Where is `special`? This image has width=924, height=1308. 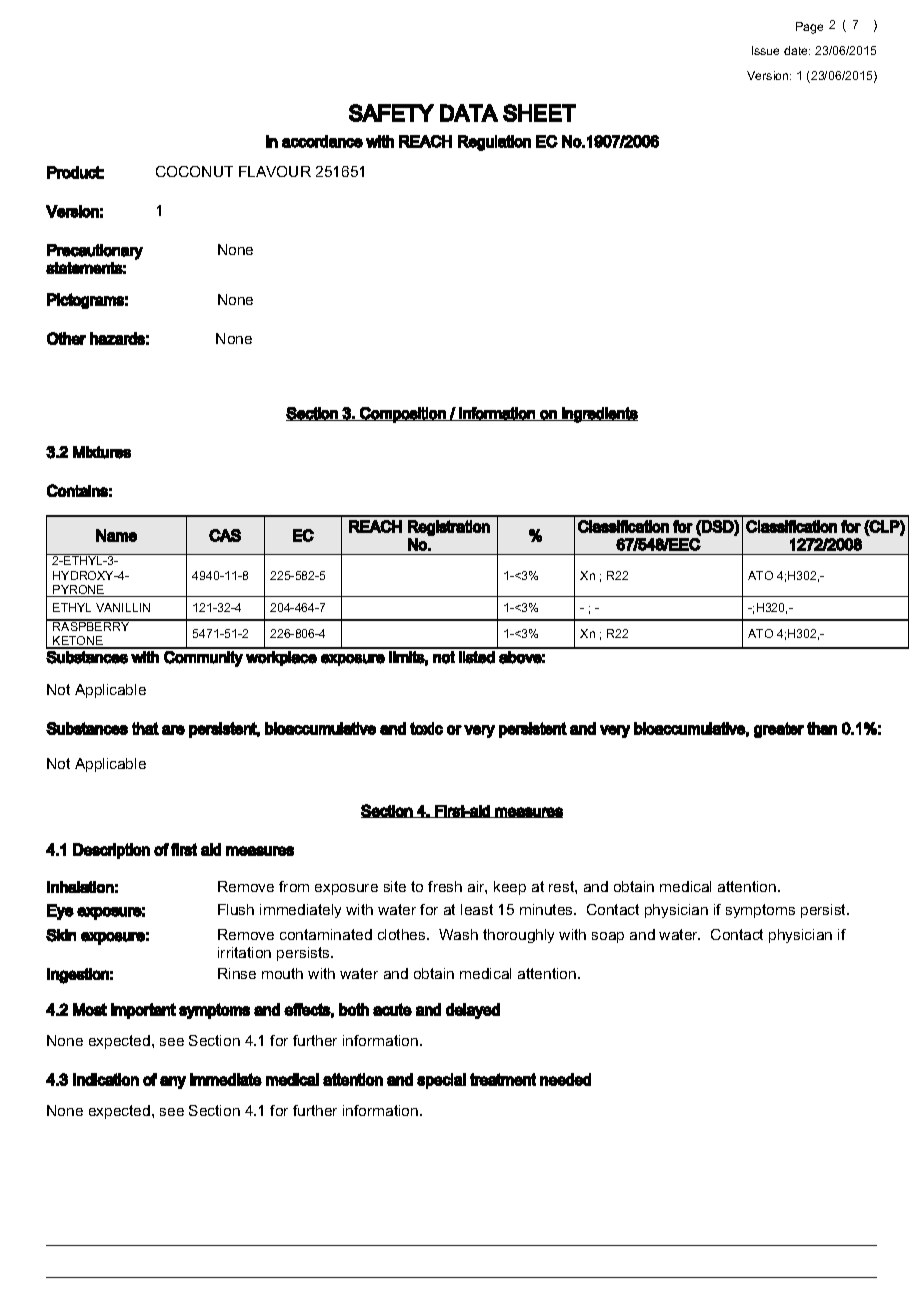
special is located at coordinates (441, 1081).
